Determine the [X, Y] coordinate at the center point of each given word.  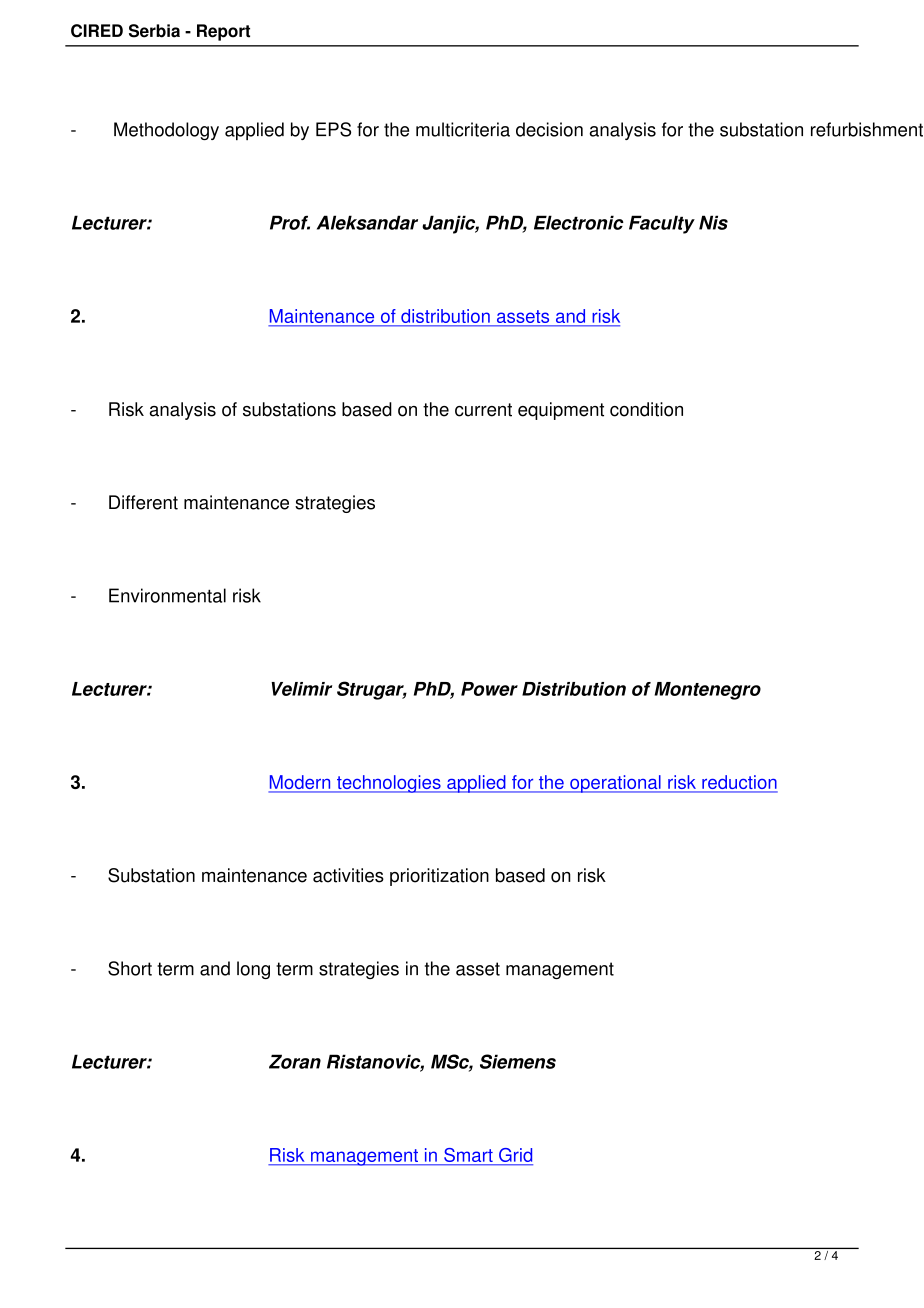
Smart [468, 1155]
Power [489, 689]
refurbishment [867, 129]
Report [223, 32]
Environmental [167, 595]
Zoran [295, 1061]
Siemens [518, 1061]
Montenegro [708, 691]
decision [549, 129]
